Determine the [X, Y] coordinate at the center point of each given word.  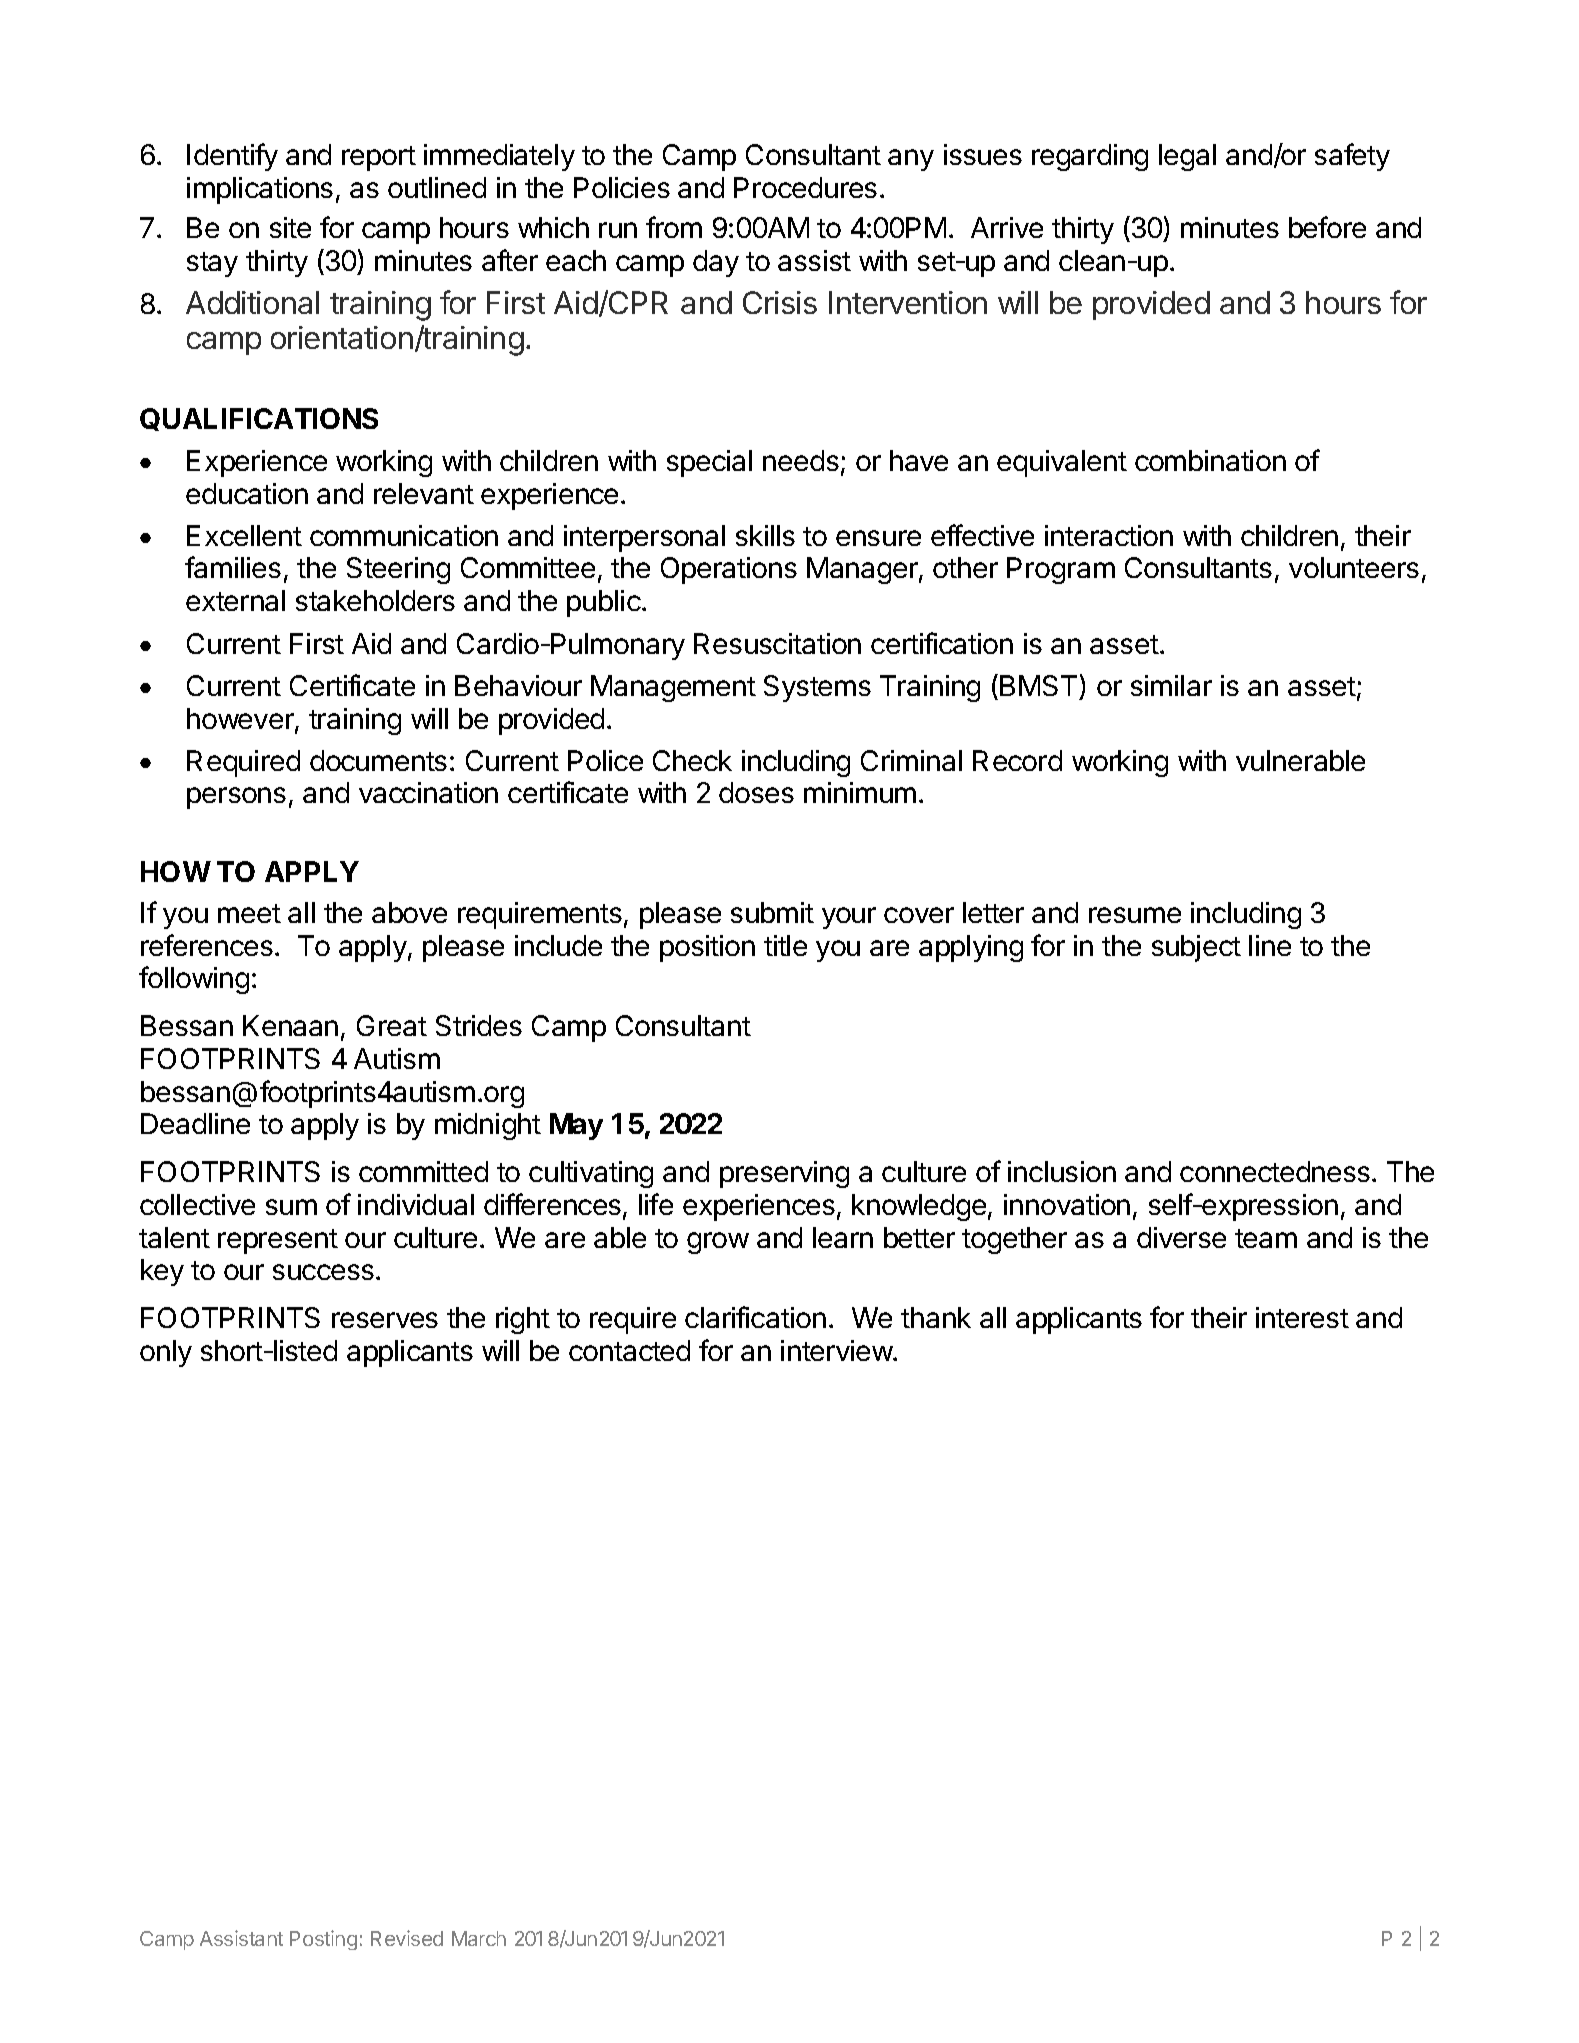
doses [756, 792]
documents [378, 760]
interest [1302, 1317]
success [323, 1272]
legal [1187, 157]
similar [1171, 685]
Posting [323, 1940]
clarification [755, 1317]
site [290, 227]
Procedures [805, 187]
